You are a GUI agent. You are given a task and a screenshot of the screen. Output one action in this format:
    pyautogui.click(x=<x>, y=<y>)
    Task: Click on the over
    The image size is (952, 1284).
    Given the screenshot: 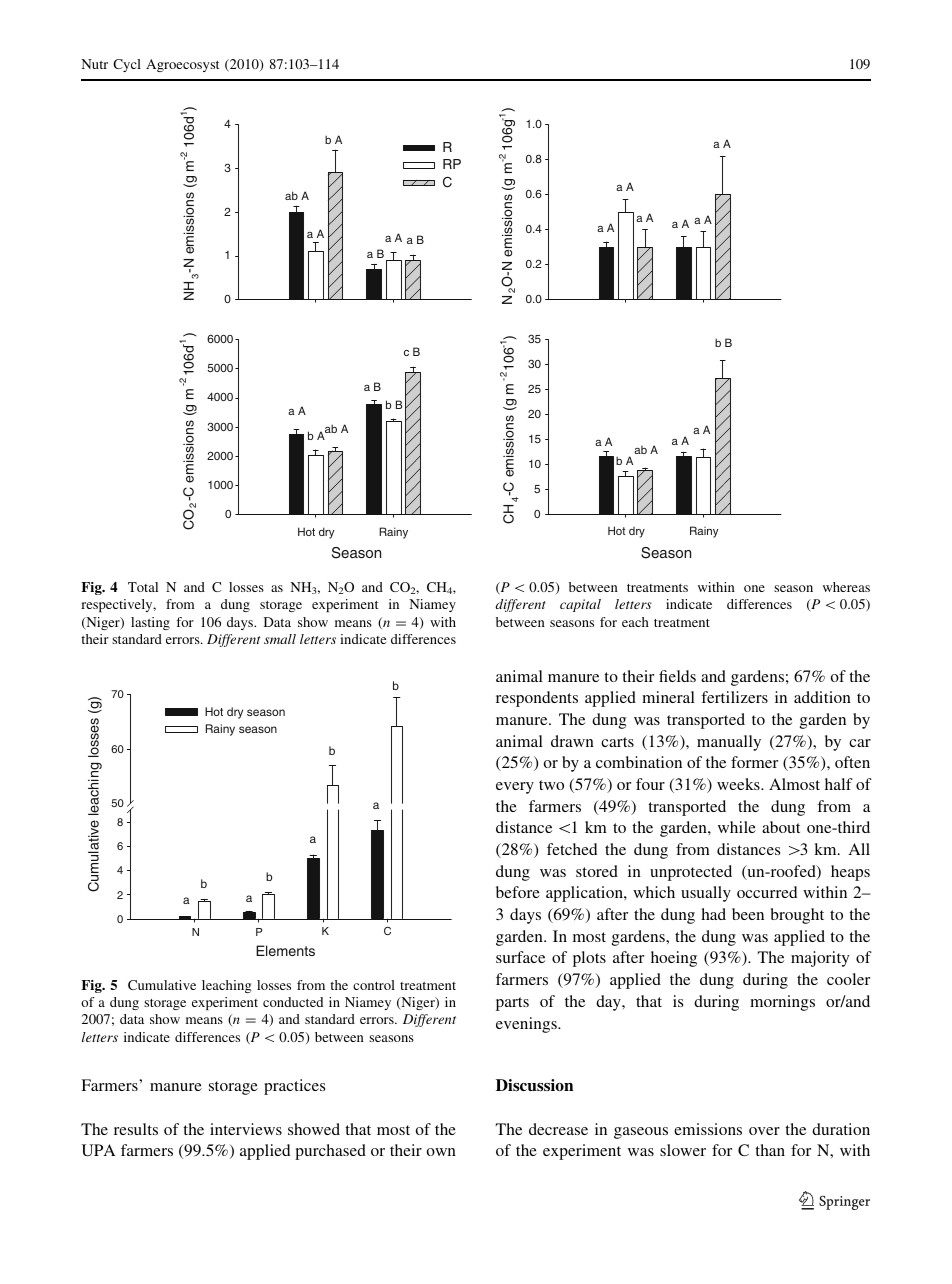 What is the action you would take?
    pyautogui.click(x=764, y=1131)
